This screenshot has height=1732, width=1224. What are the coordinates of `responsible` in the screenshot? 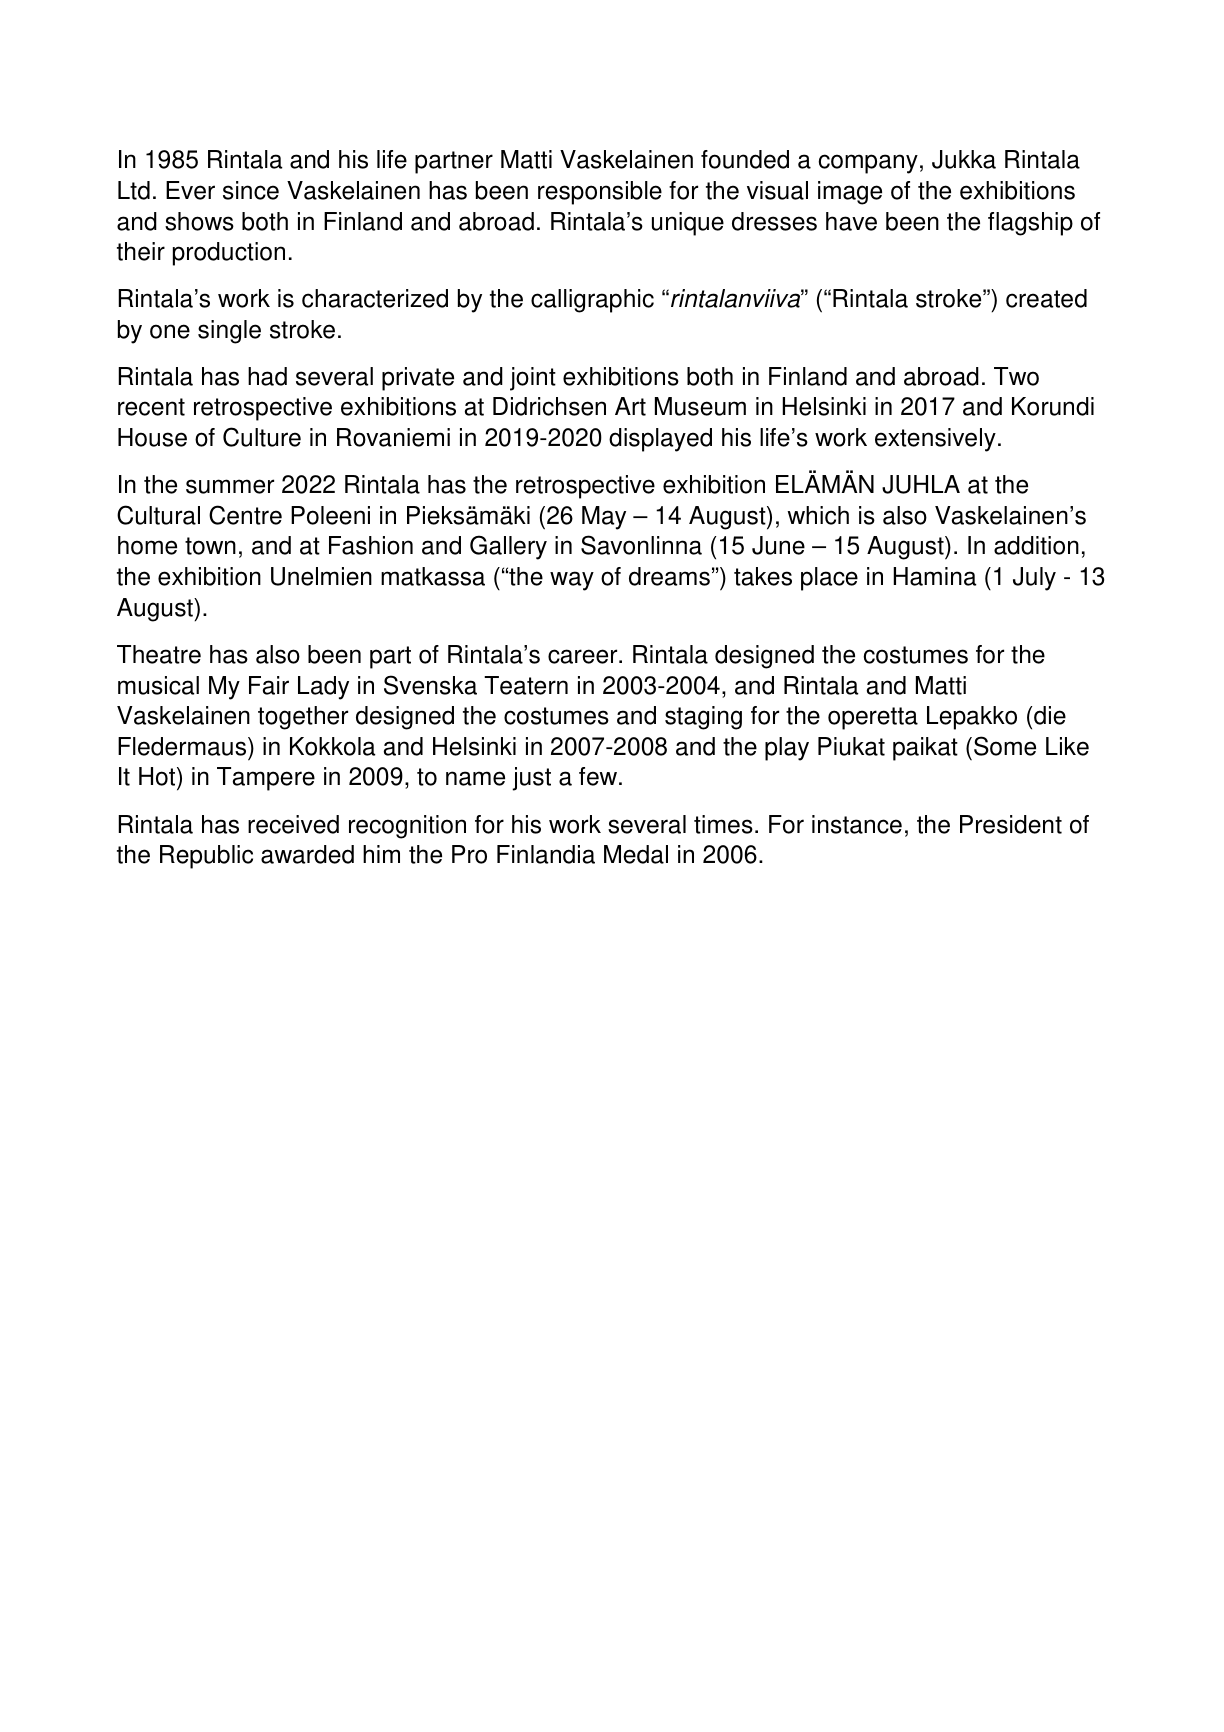 It's located at (600, 193).
